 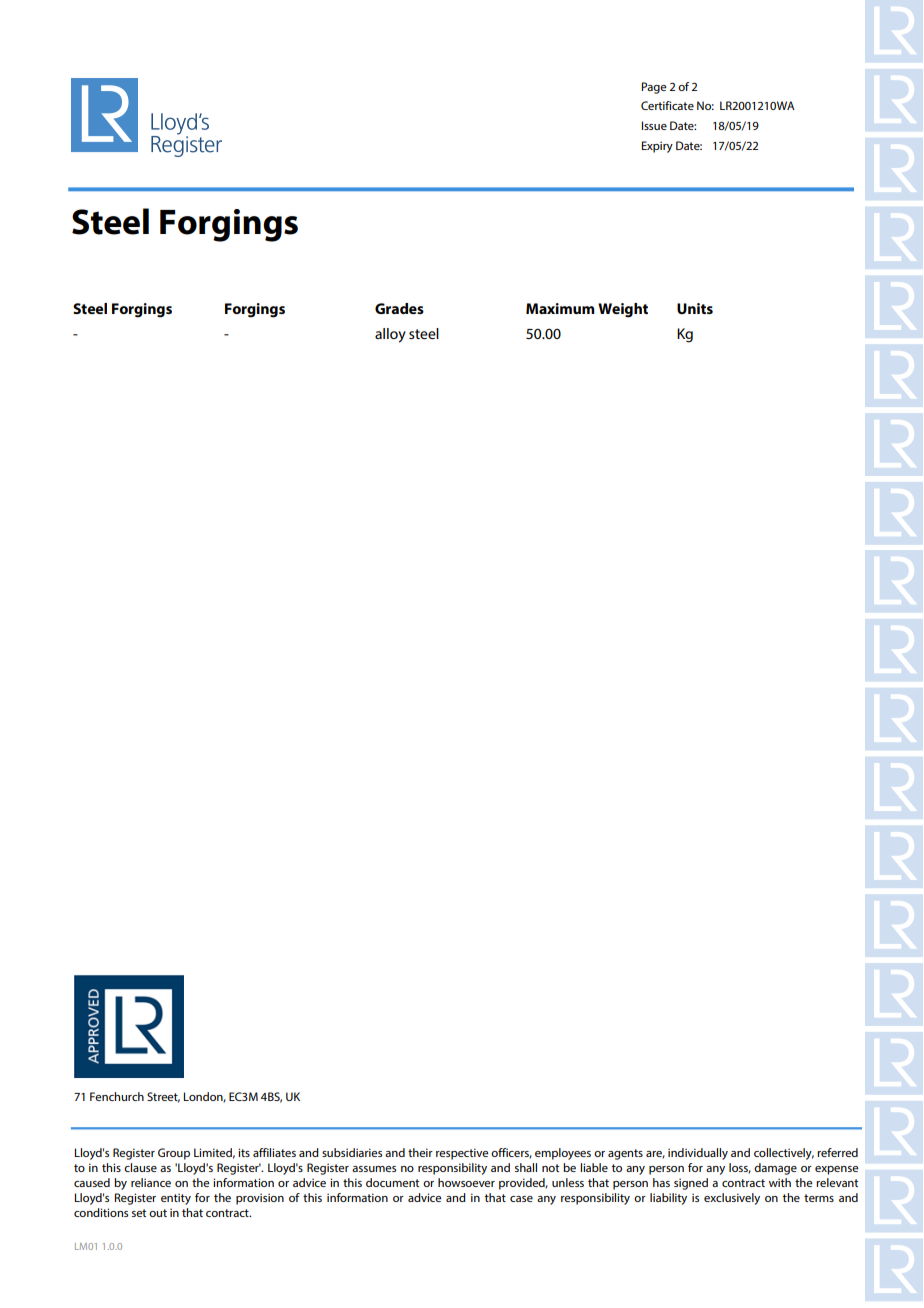 I want to click on individually, so click(x=698, y=1154).
